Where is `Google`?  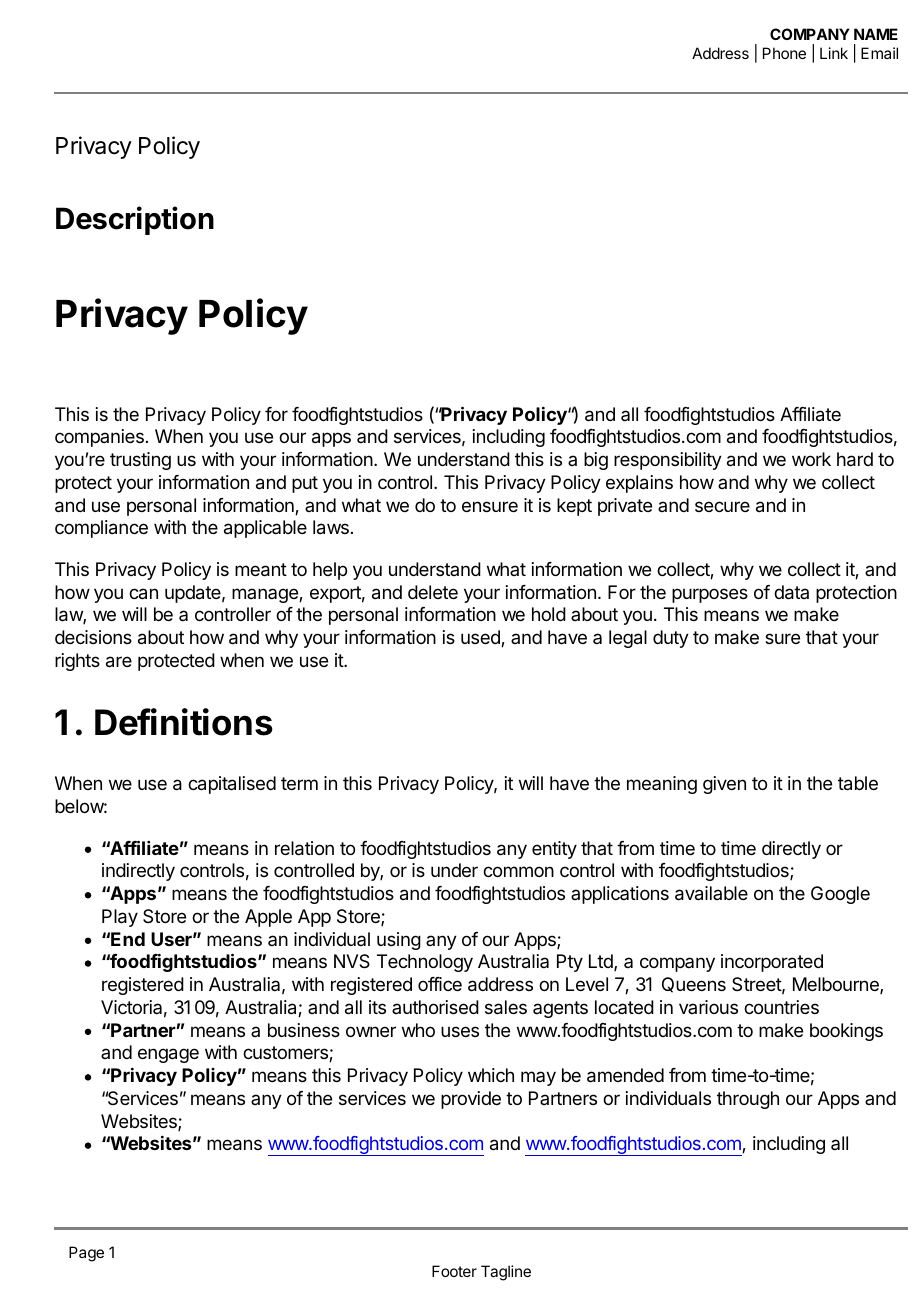 Google is located at coordinates (840, 895).
